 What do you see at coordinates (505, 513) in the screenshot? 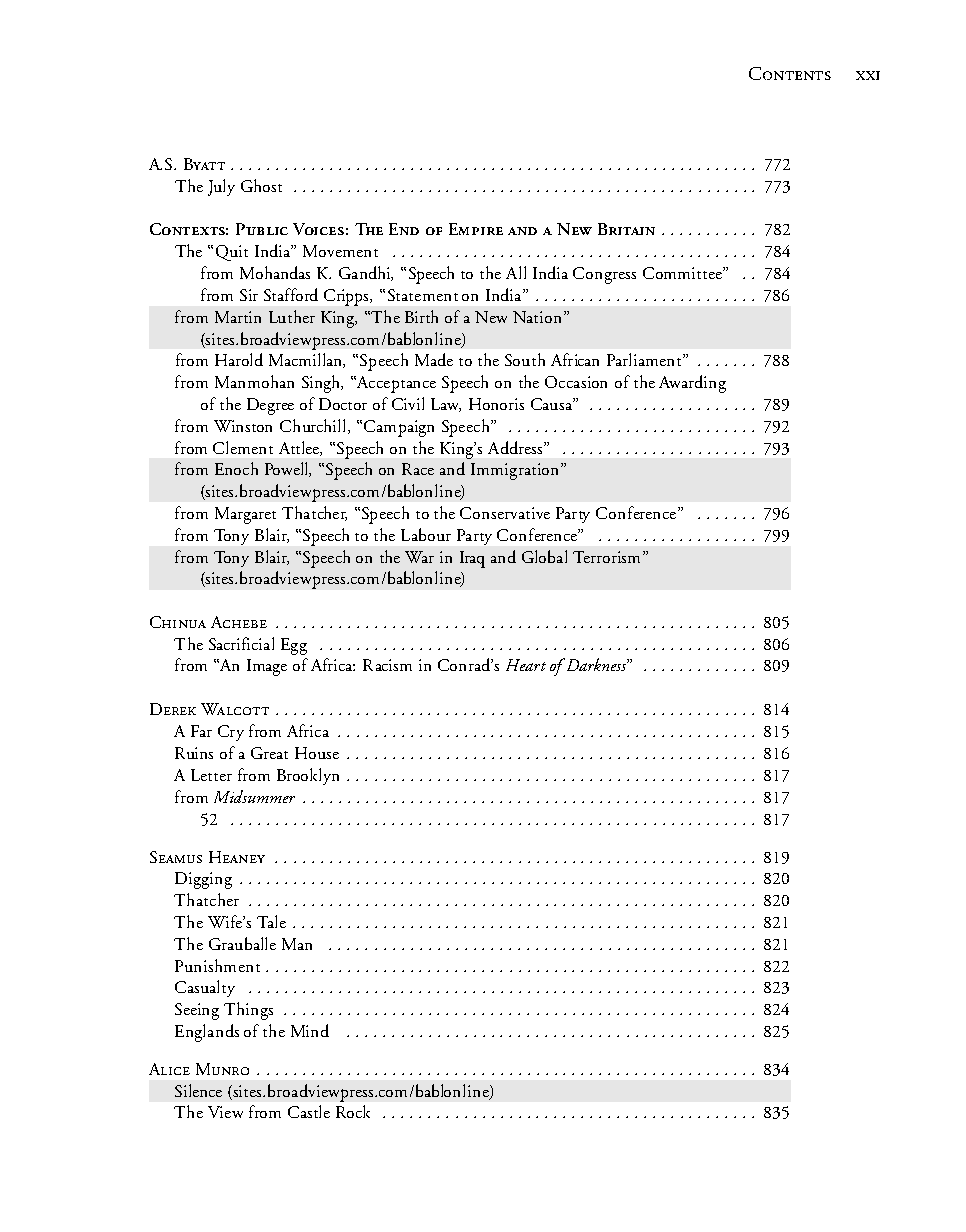
I see `Conservative` at bounding box center [505, 513].
